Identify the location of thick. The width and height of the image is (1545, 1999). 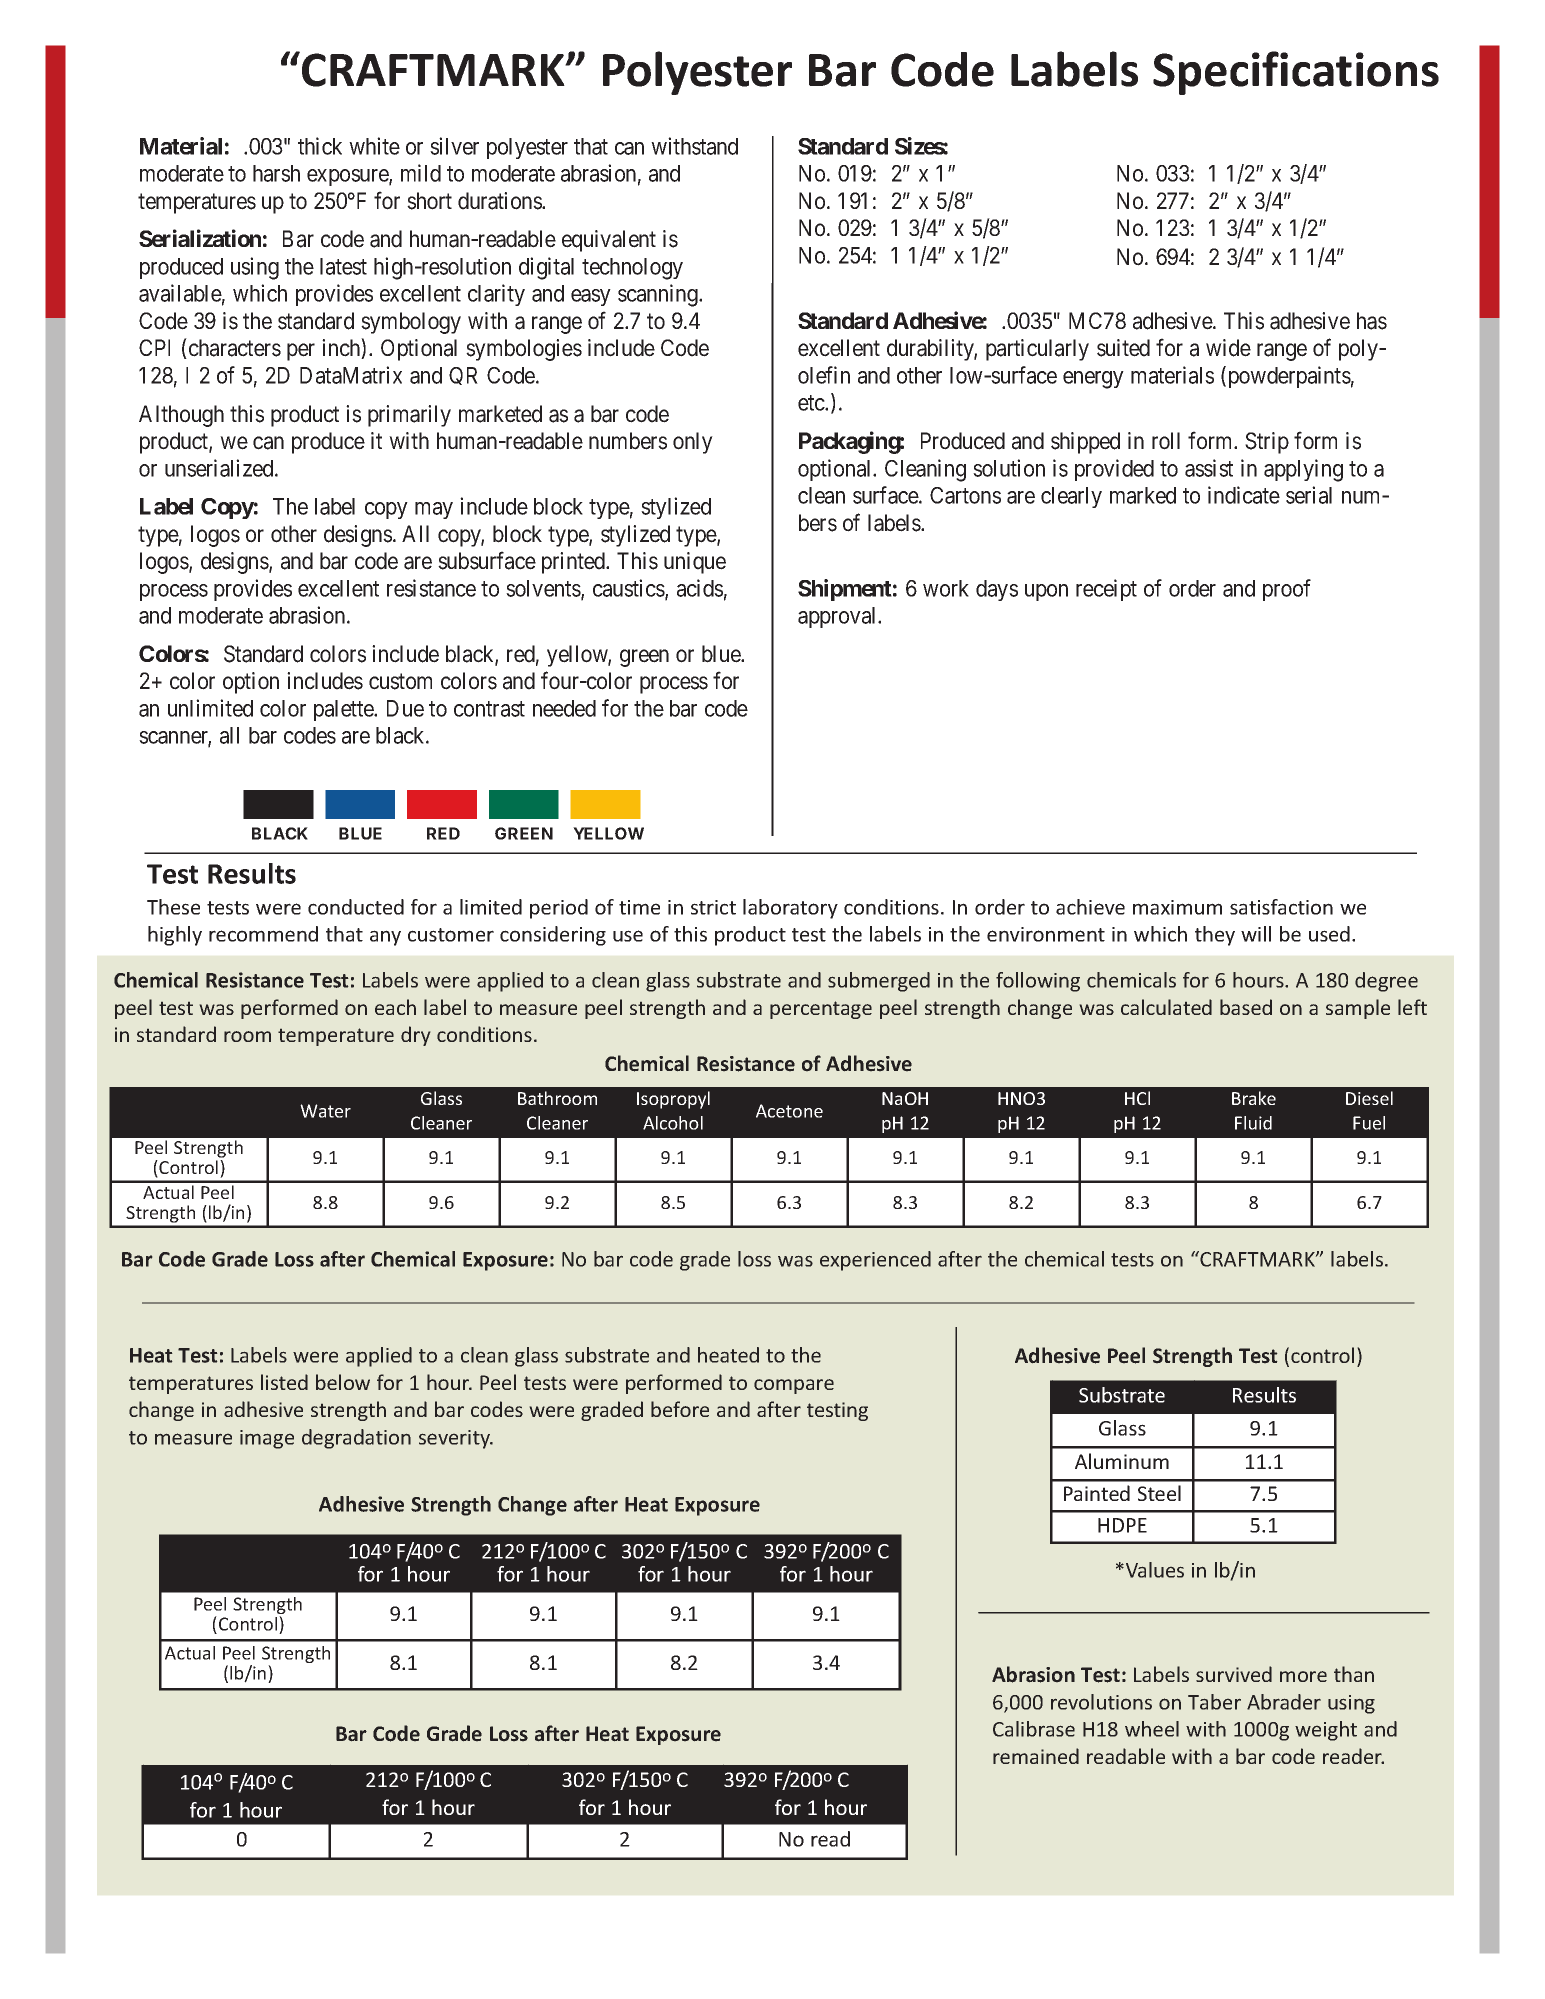
(320, 146).
